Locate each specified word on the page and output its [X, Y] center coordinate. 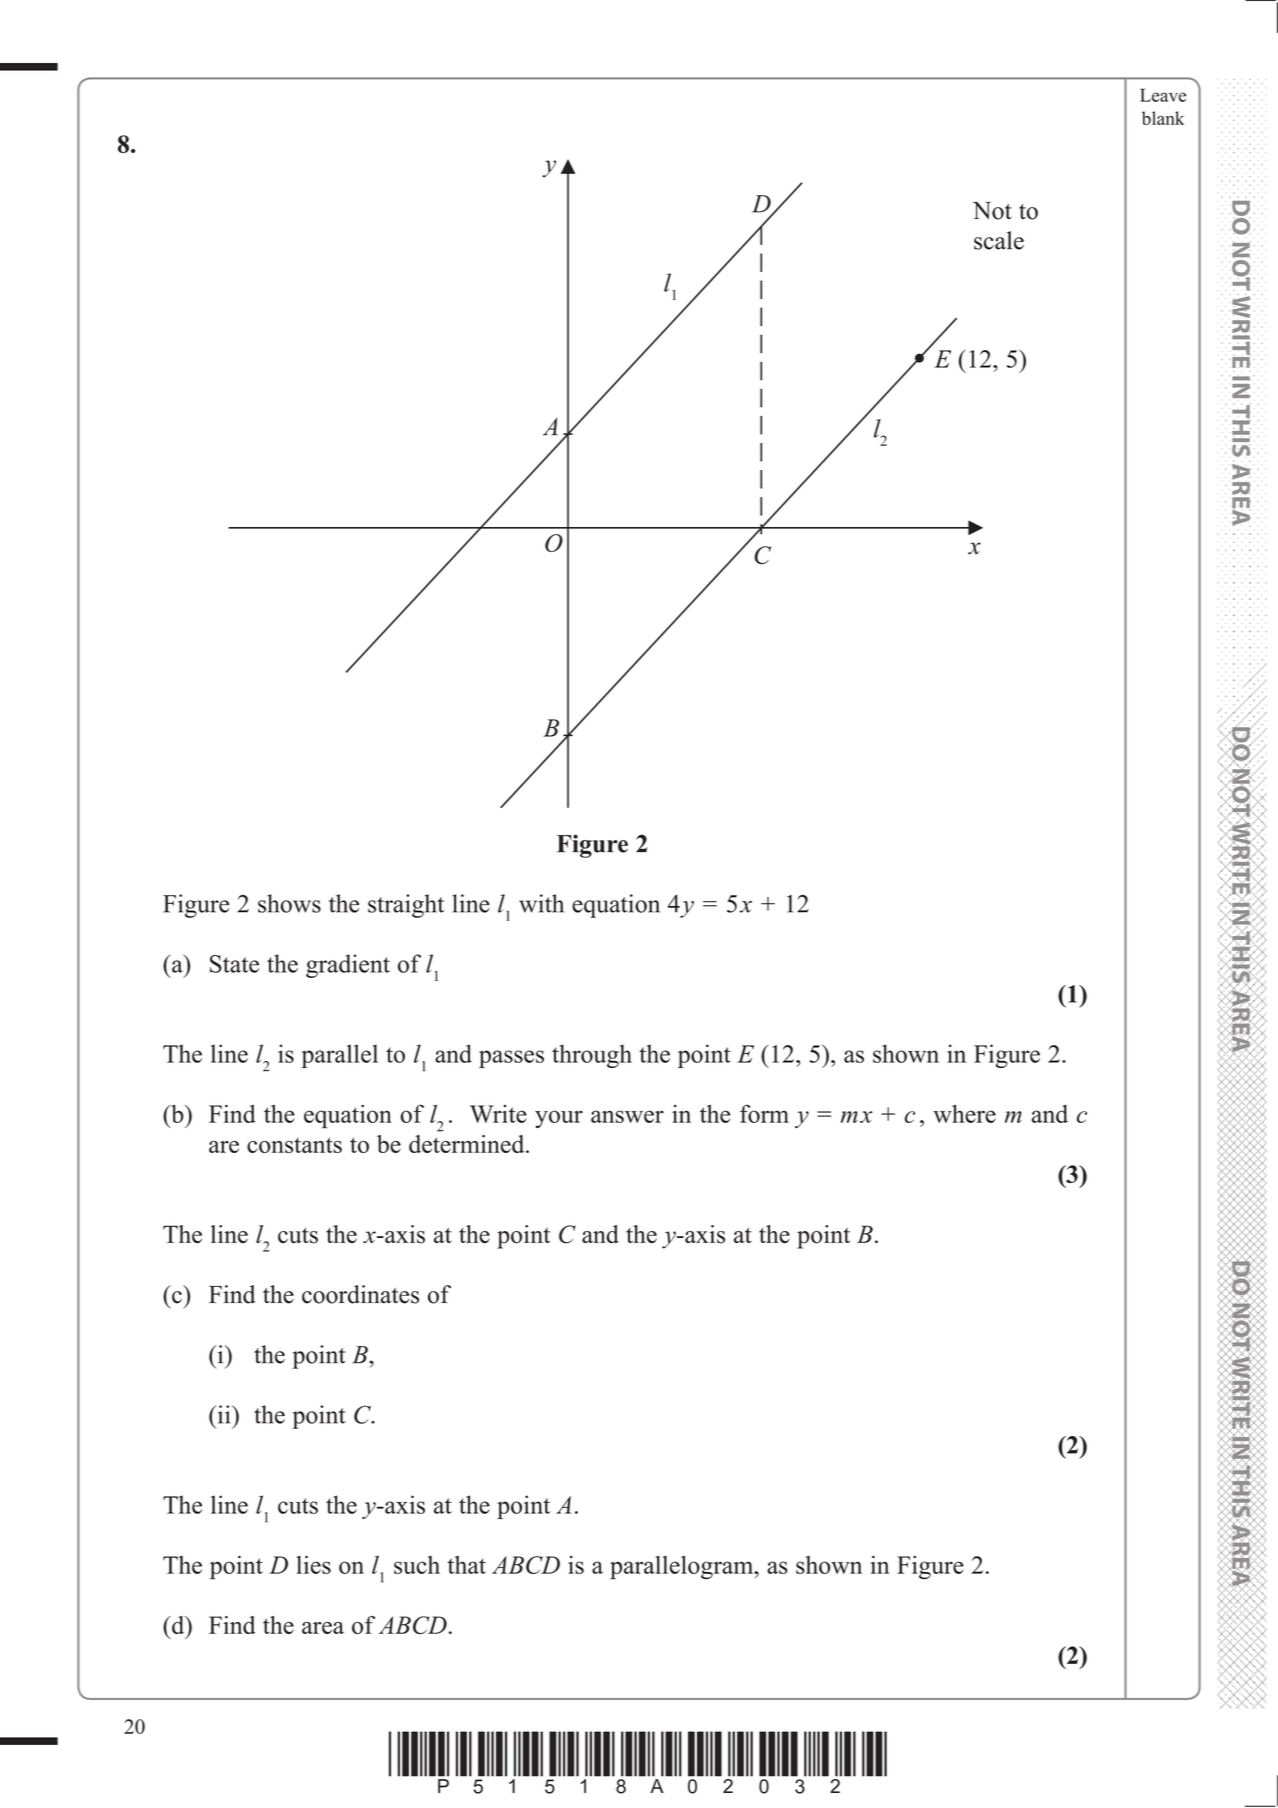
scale [999, 240]
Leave [1163, 95]
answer [627, 1116]
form [764, 1113]
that [466, 1565]
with [541, 903]
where [964, 1113]
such [417, 1565]
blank [1163, 118]
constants [294, 1145]
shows [289, 903]
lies [313, 1564]
